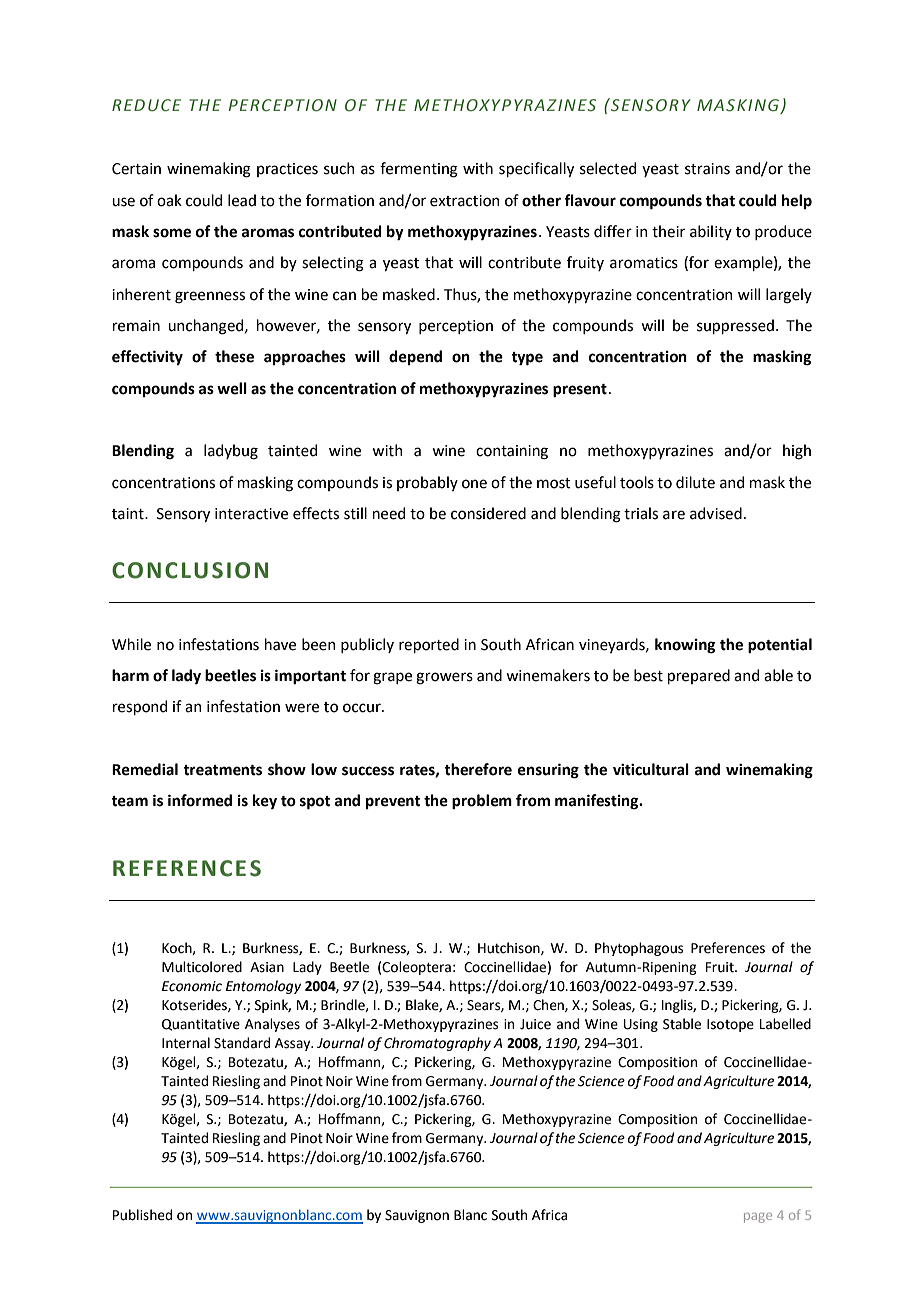 The image size is (924, 1308). What do you see at coordinates (437, 1044) in the image?
I see `Chromatography` at bounding box center [437, 1044].
